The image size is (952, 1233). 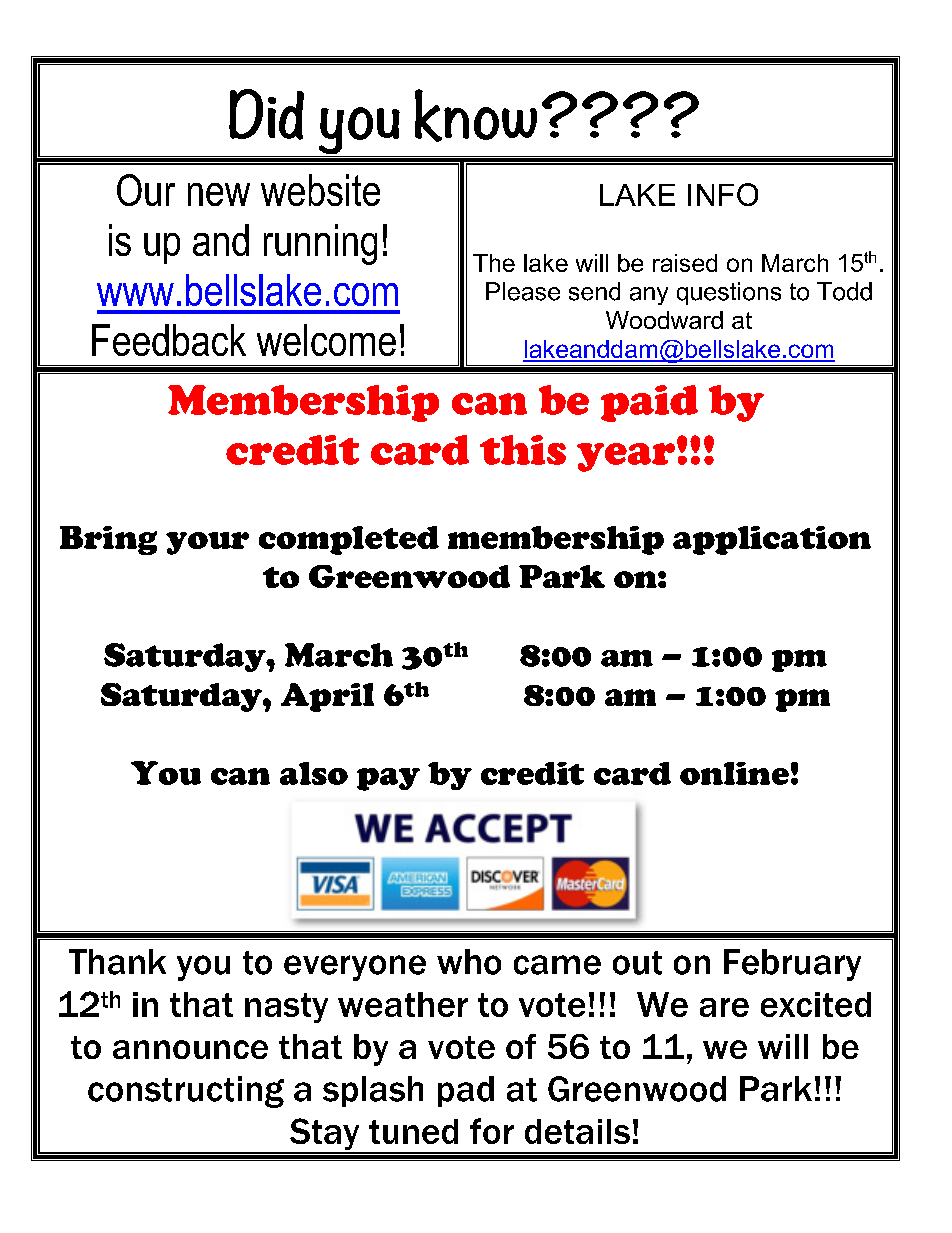 I want to click on February, so click(x=792, y=965).
